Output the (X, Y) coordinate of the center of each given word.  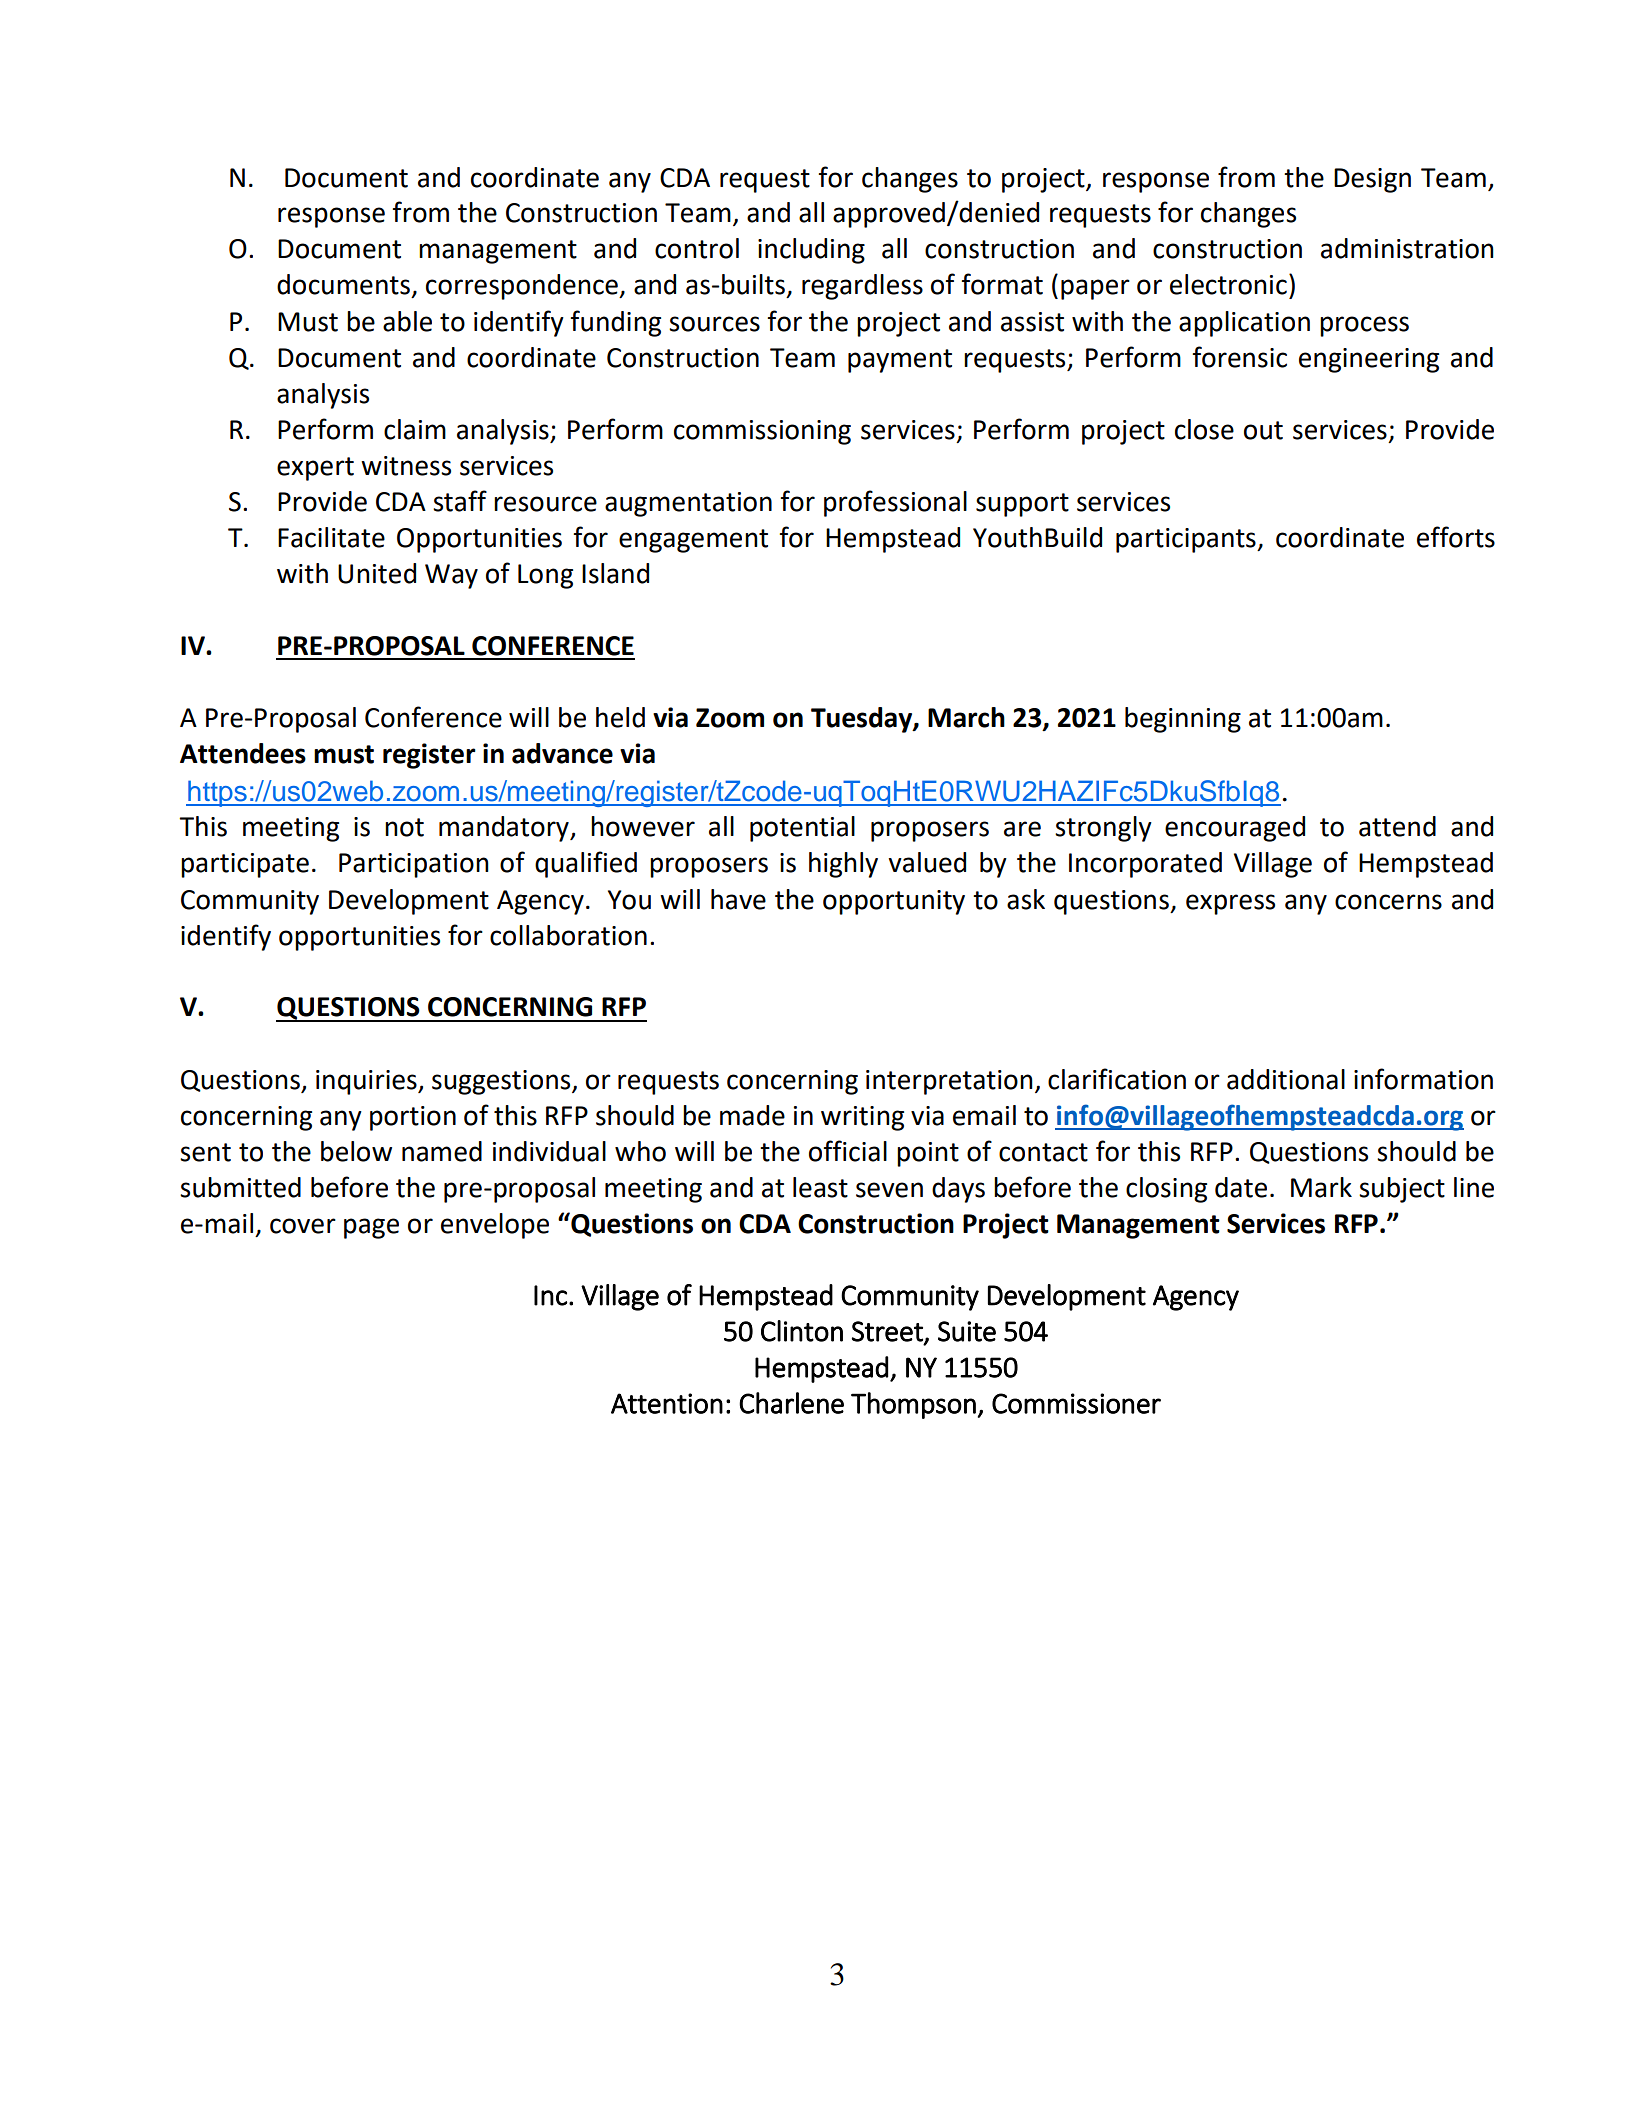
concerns (1388, 902)
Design (1372, 180)
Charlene (791, 1403)
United (377, 573)
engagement (693, 541)
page (371, 1228)
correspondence (523, 287)
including (811, 251)
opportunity (894, 902)
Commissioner (1076, 1403)
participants (1187, 540)
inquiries (367, 1082)
